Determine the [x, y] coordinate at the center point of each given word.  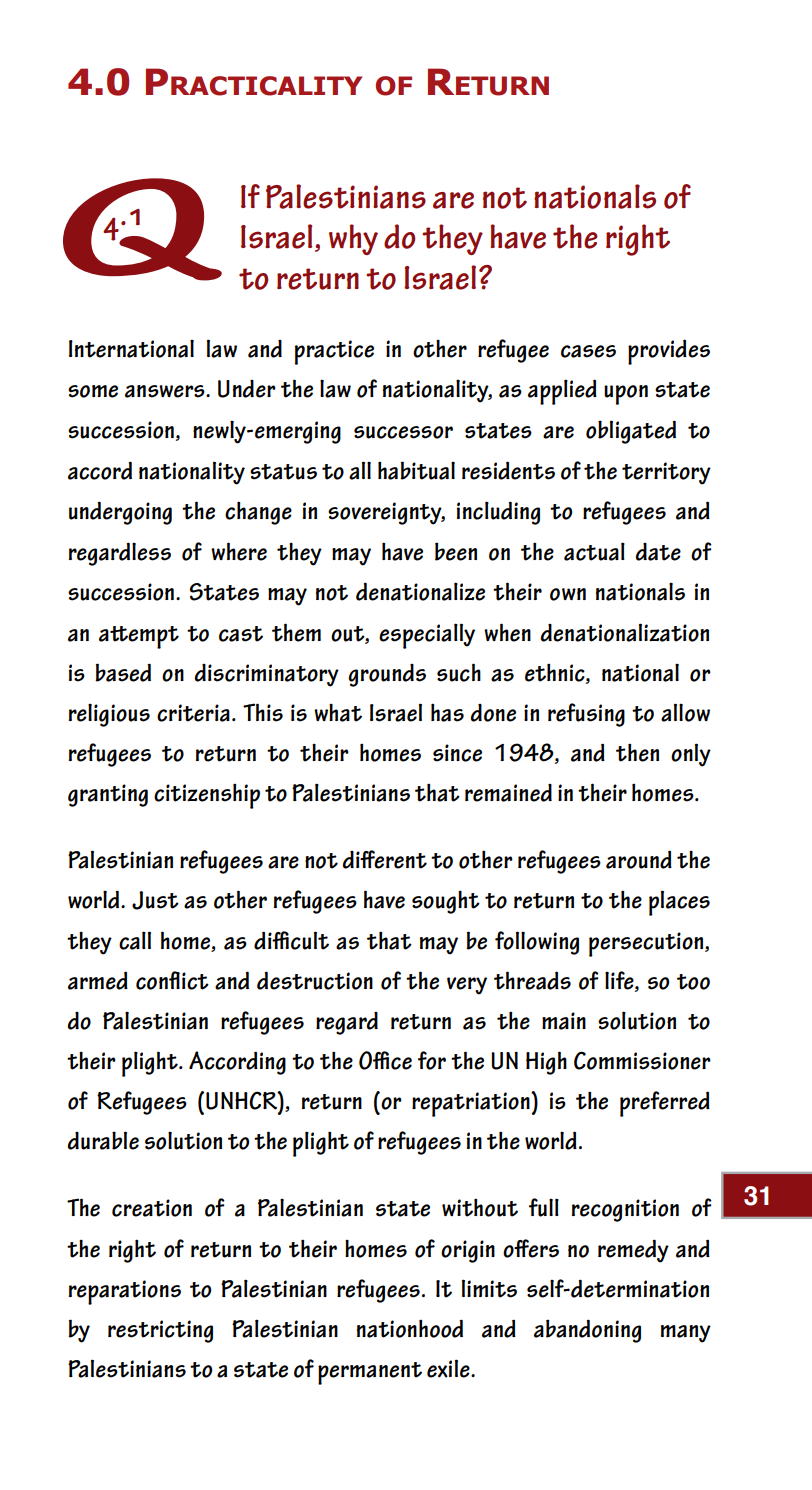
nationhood [410, 1328]
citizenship [207, 796]
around [639, 859]
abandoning [587, 1331]
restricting [160, 1331]
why [353, 239]
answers [166, 391]
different [384, 859]
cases [588, 351]
